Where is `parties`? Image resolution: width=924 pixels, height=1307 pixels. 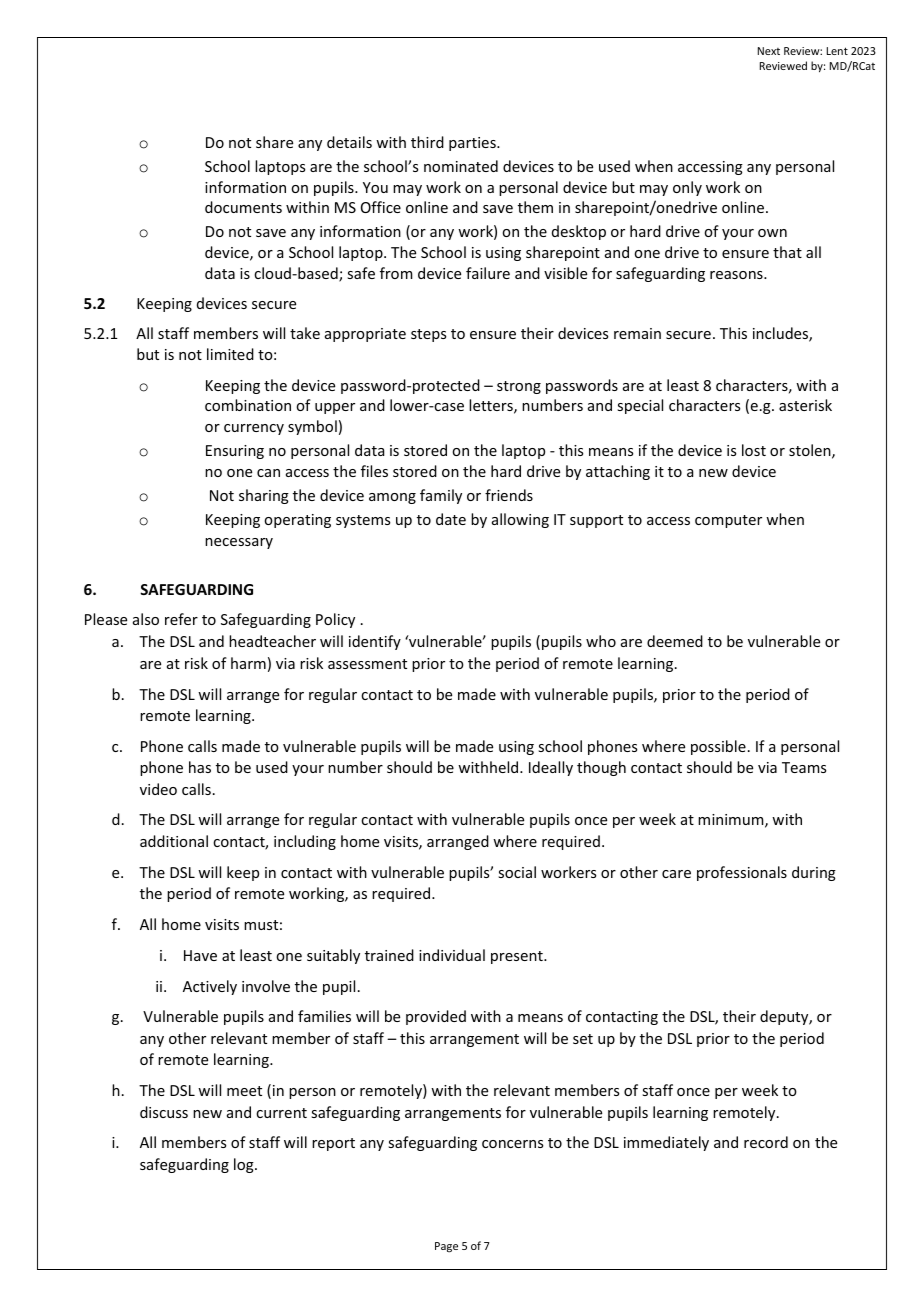 parties is located at coordinates (473, 144).
